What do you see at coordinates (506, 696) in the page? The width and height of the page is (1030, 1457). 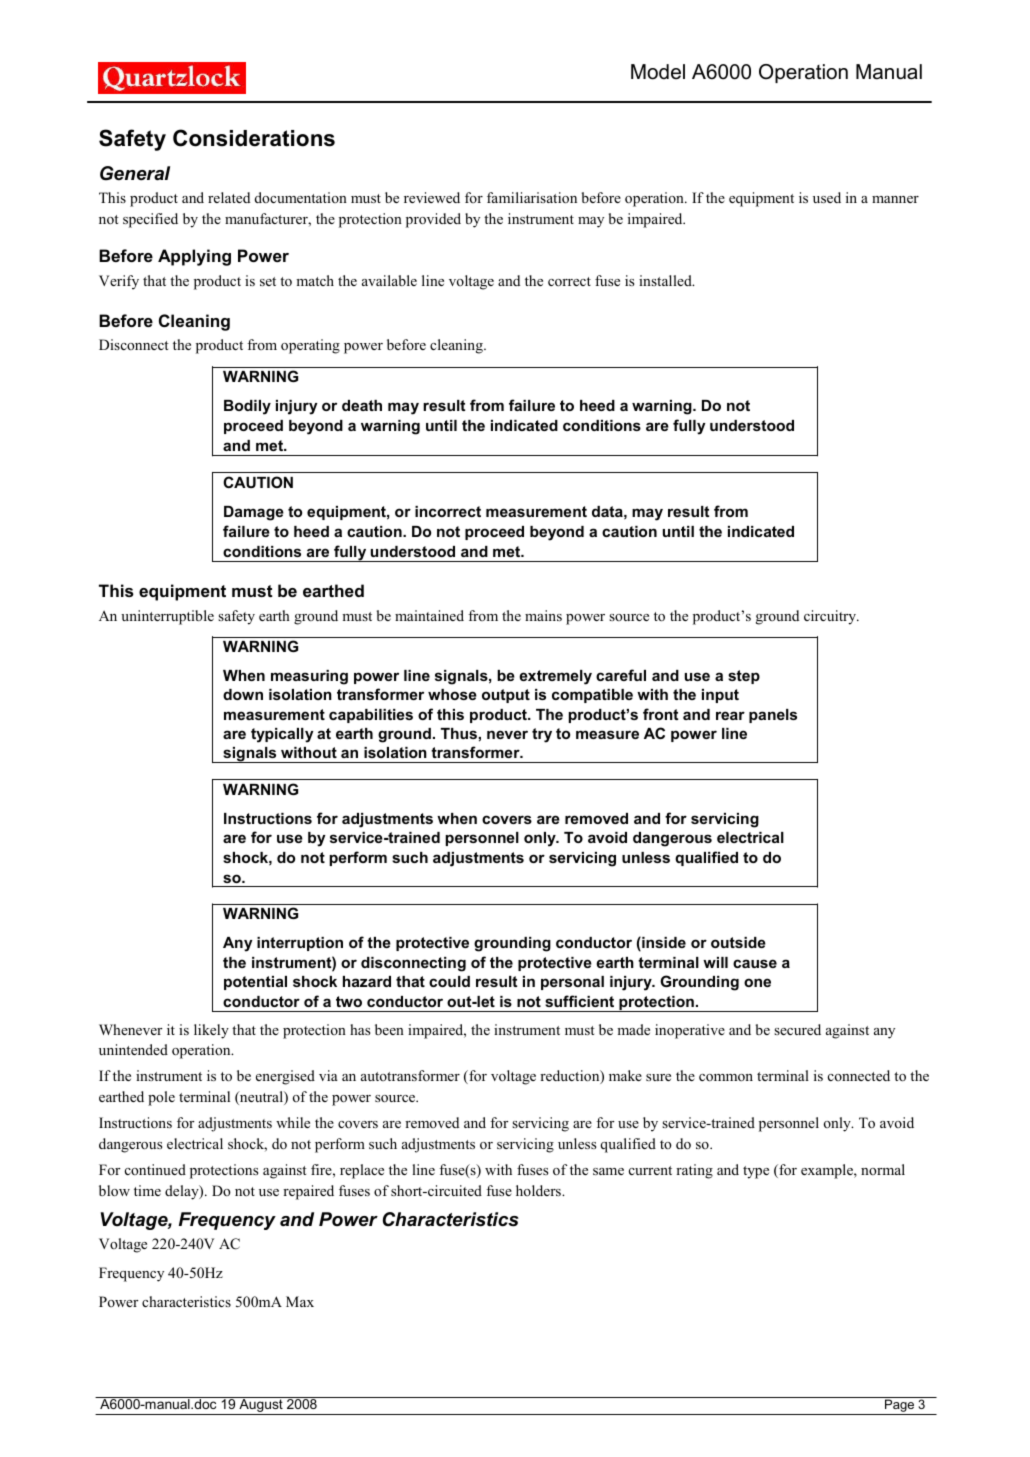 I see `output` at bounding box center [506, 696].
